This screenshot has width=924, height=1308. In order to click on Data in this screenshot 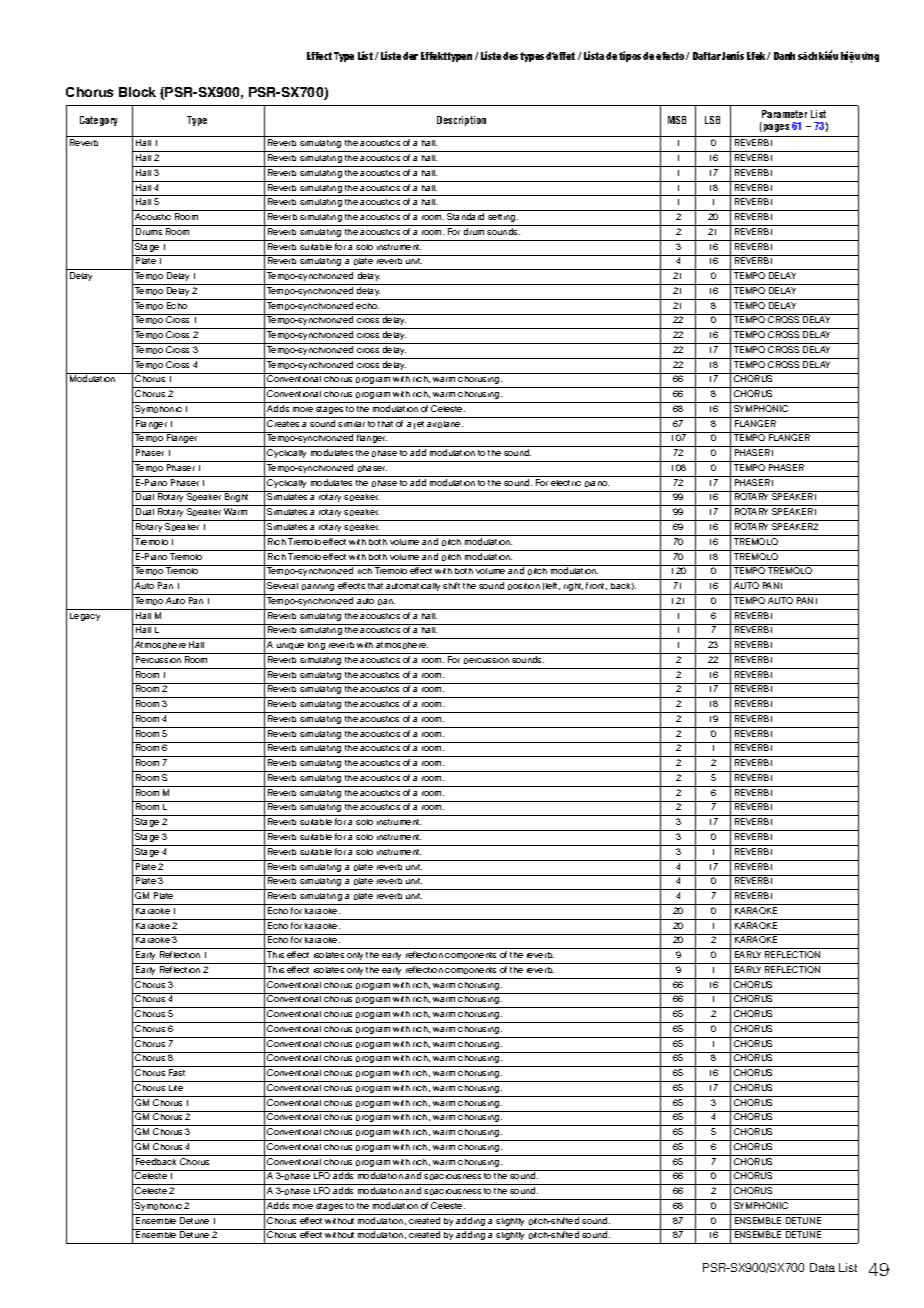, I will do `click(822, 1267)`.
